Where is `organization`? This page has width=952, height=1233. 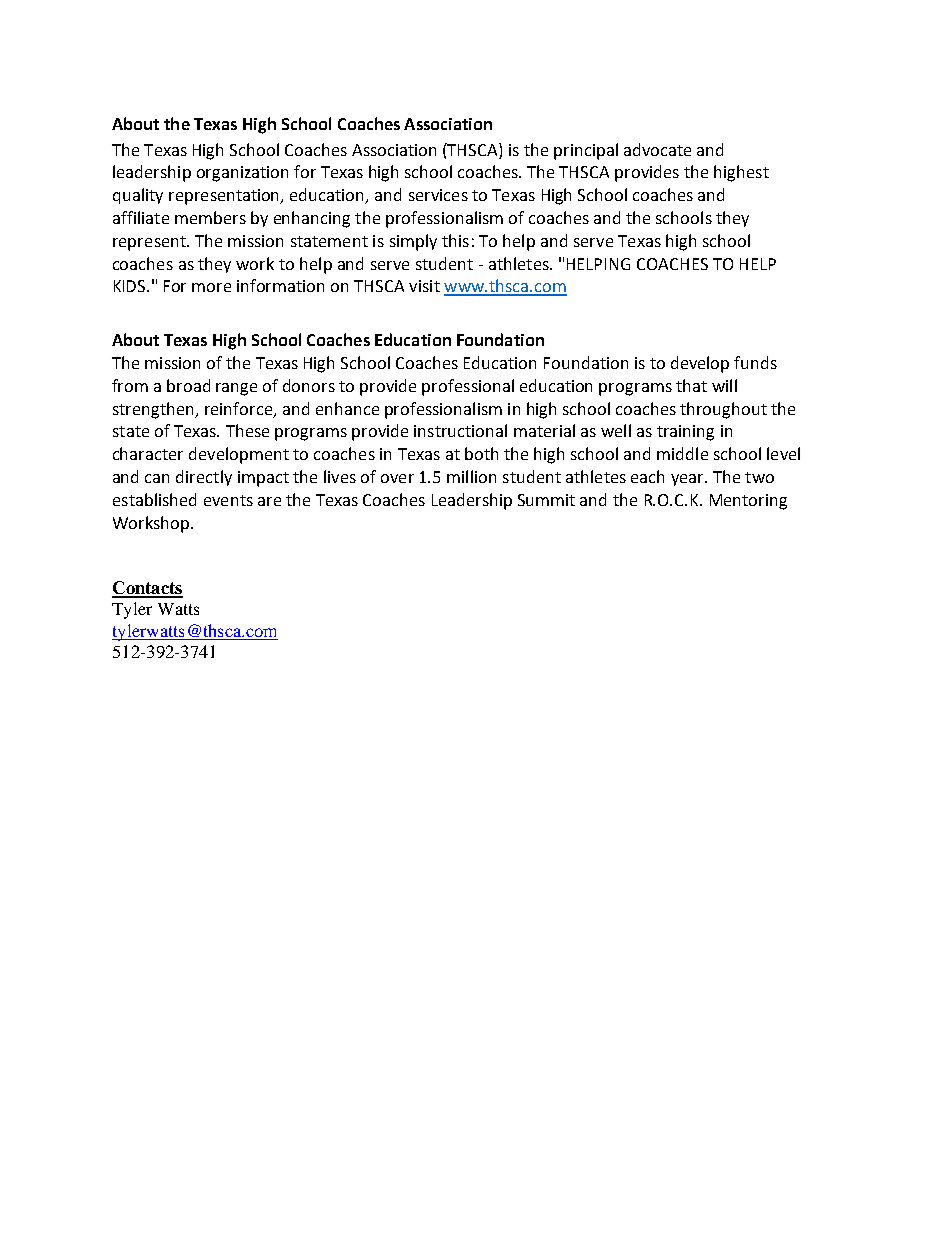 organization is located at coordinates (242, 174).
